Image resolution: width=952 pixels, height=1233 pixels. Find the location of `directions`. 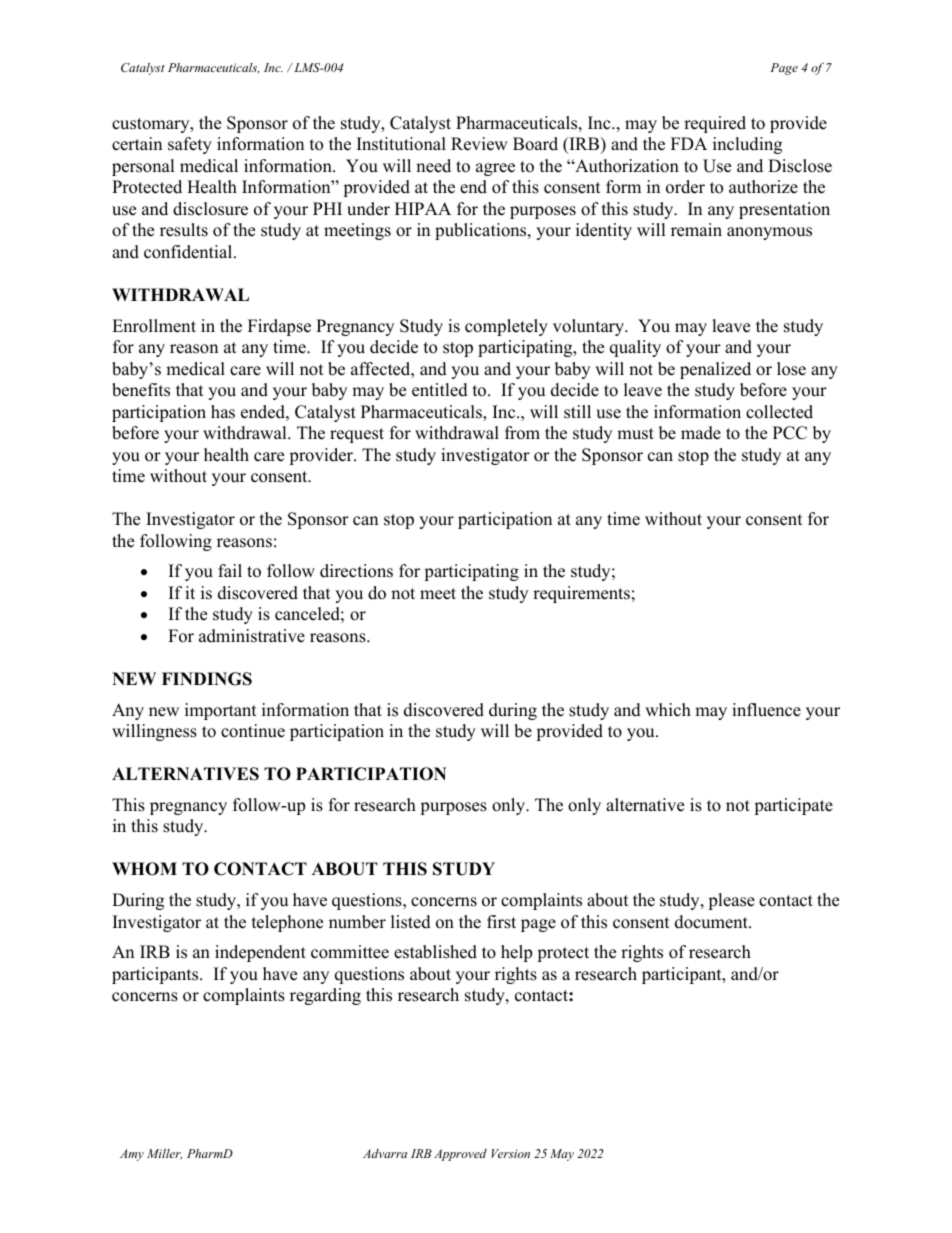

directions is located at coordinates (356, 571).
